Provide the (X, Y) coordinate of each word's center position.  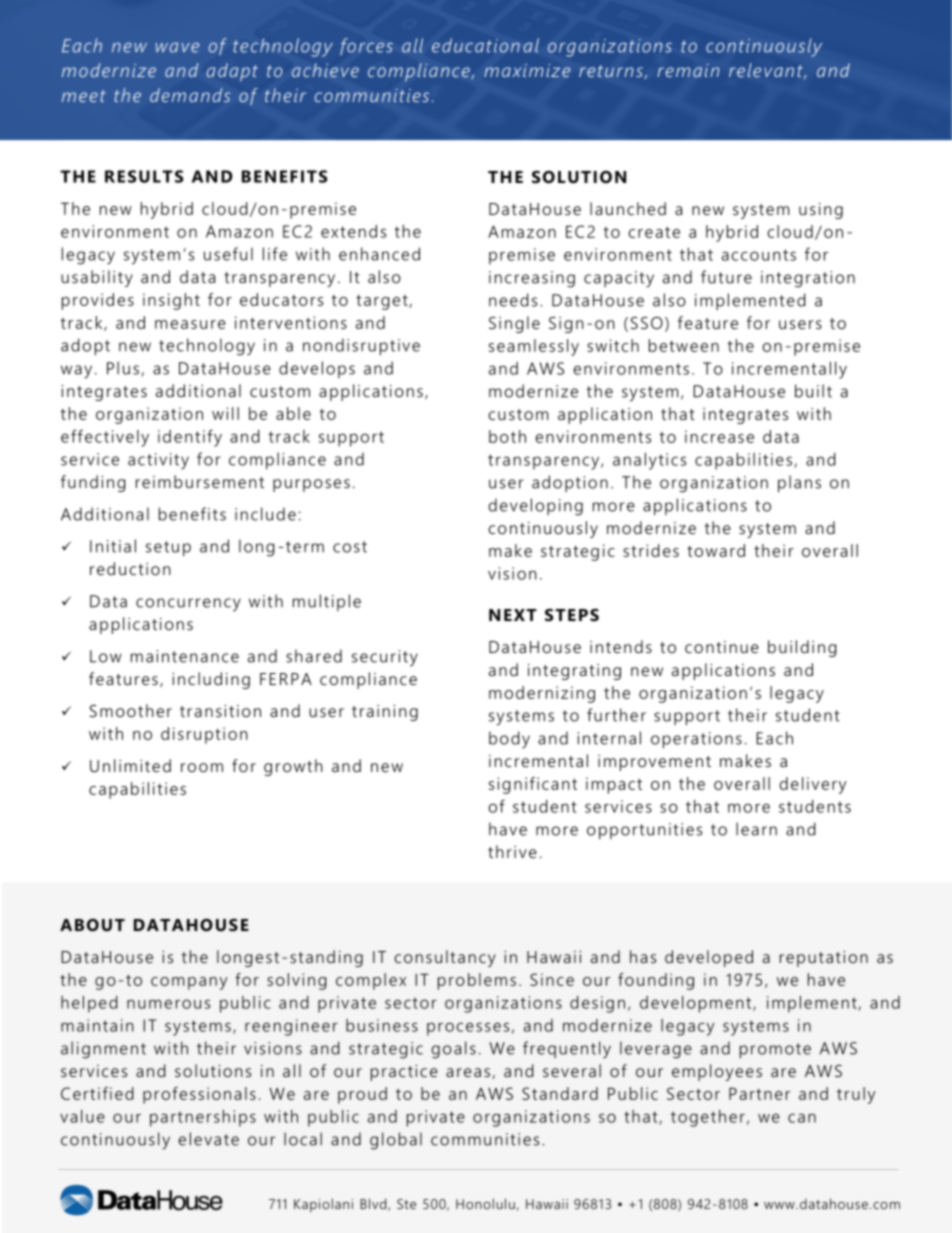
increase (719, 436)
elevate (209, 1139)
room (202, 767)
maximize (527, 70)
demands (190, 95)
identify (190, 438)
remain (688, 70)
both (507, 436)
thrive (512, 851)
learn (756, 829)
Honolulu (485, 1203)
